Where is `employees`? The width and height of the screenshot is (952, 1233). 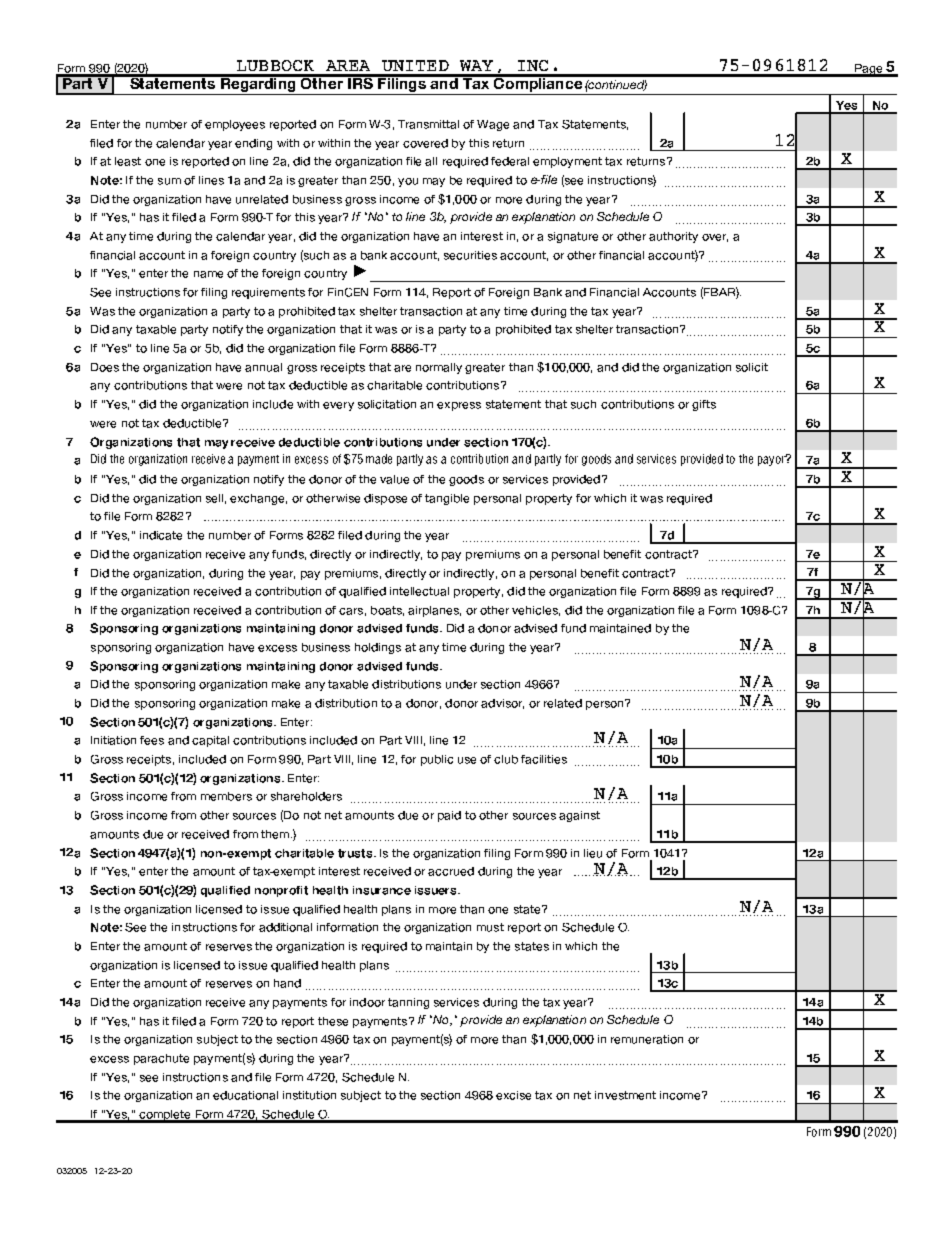
employees is located at coordinates (235, 125).
